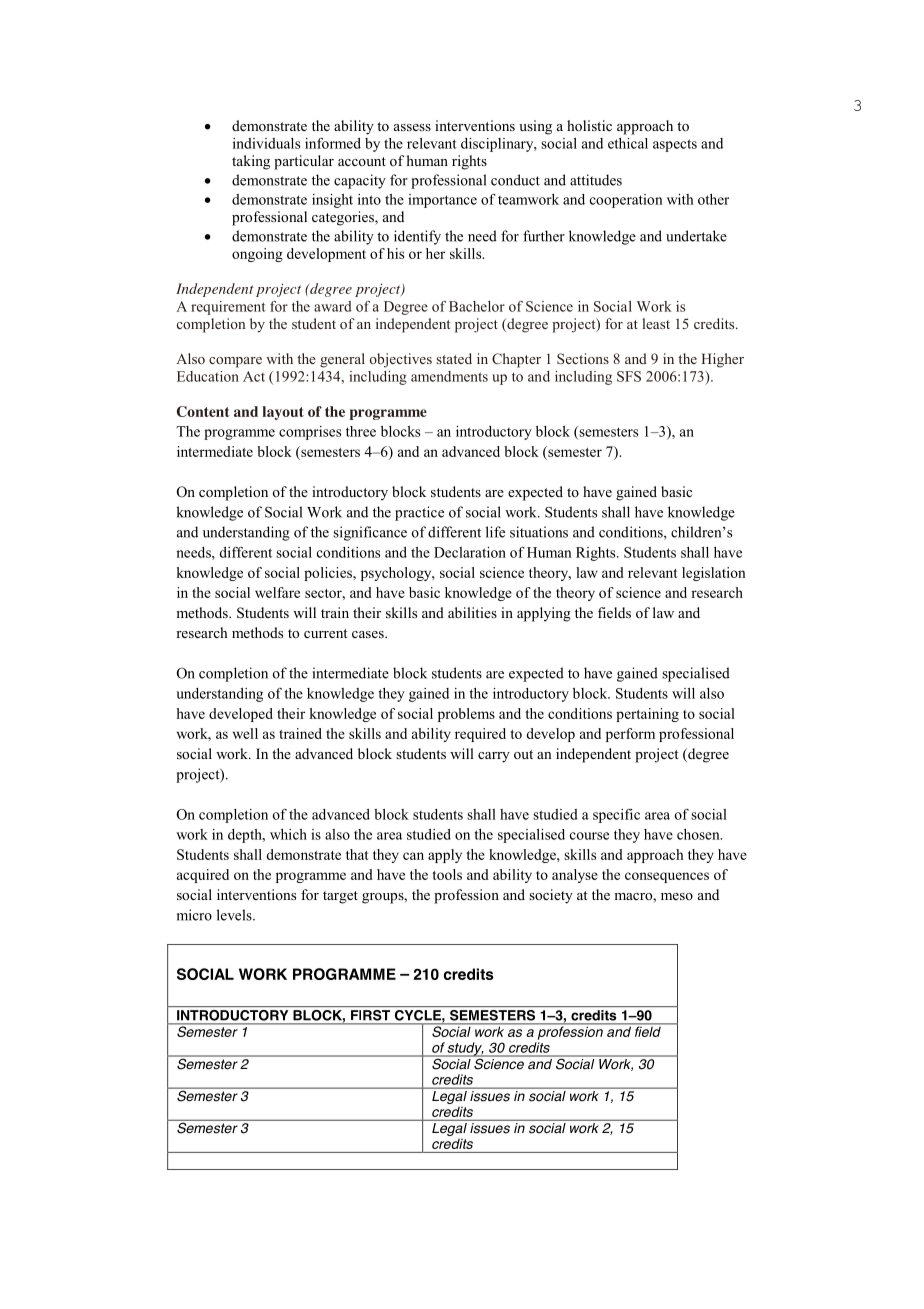  Describe the element at coordinates (412, 127) in the page. I see `assess` at that location.
